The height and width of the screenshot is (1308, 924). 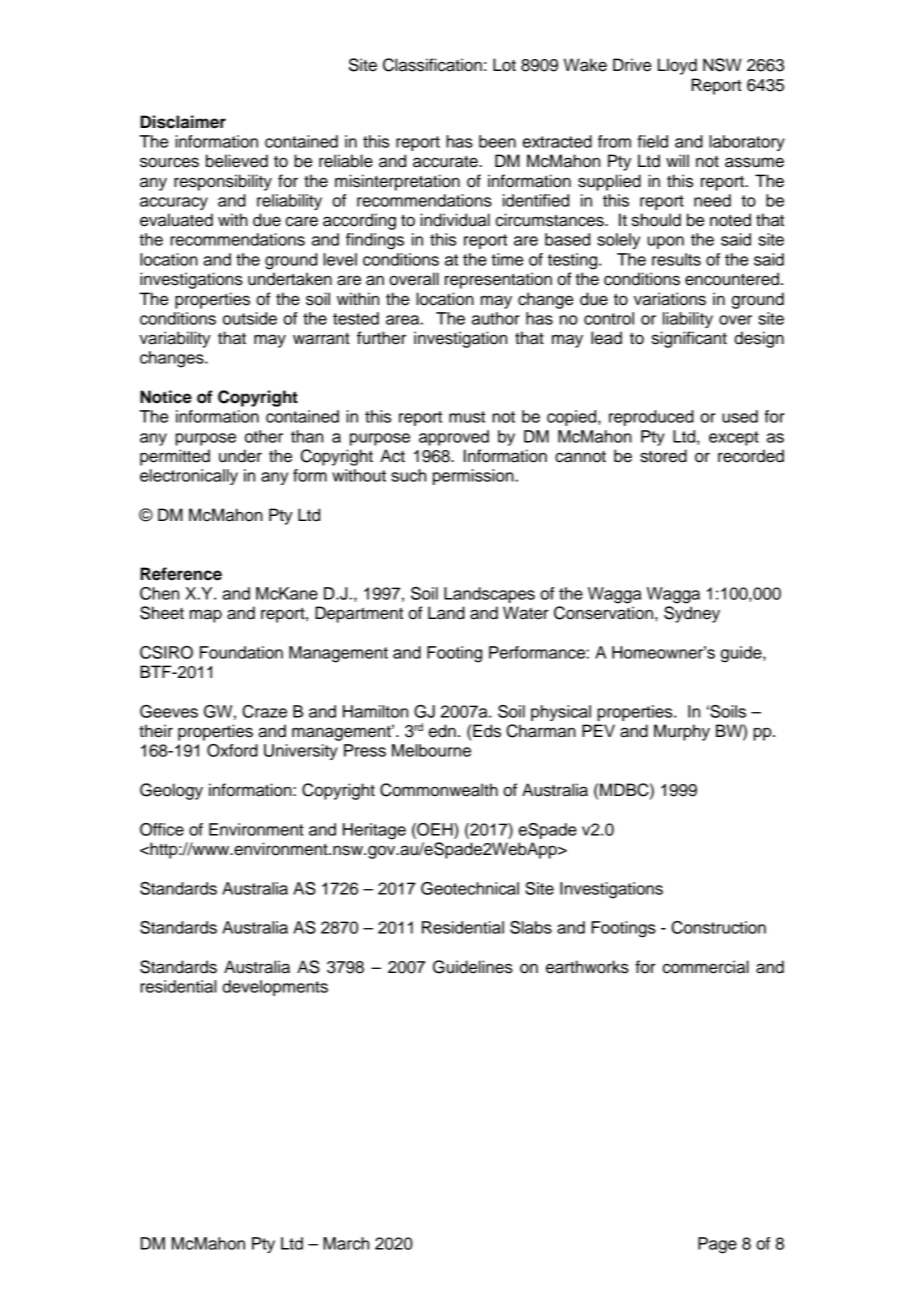 I want to click on March, so click(x=346, y=1243).
